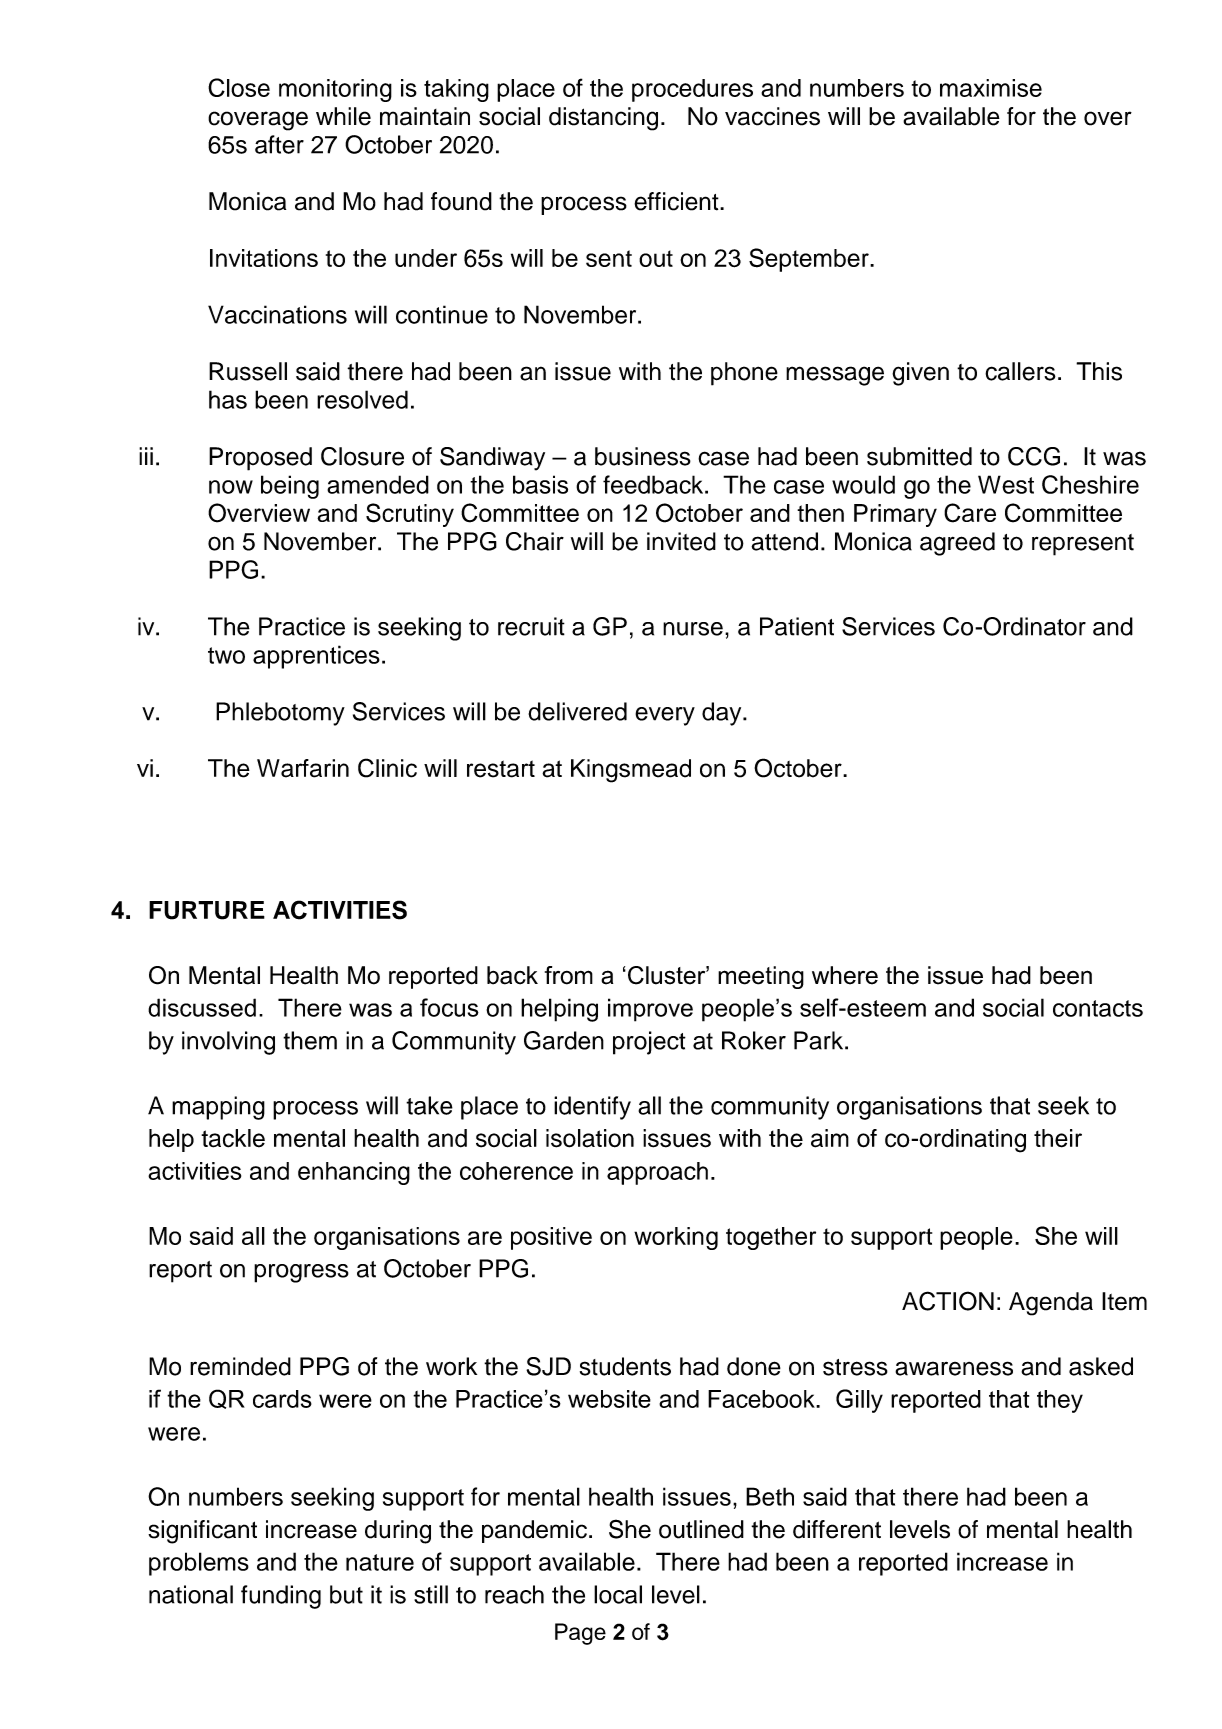 This document has width=1222, height=1729. Describe the element at coordinates (303, 768) in the document. I see `Warfarin` at that location.
